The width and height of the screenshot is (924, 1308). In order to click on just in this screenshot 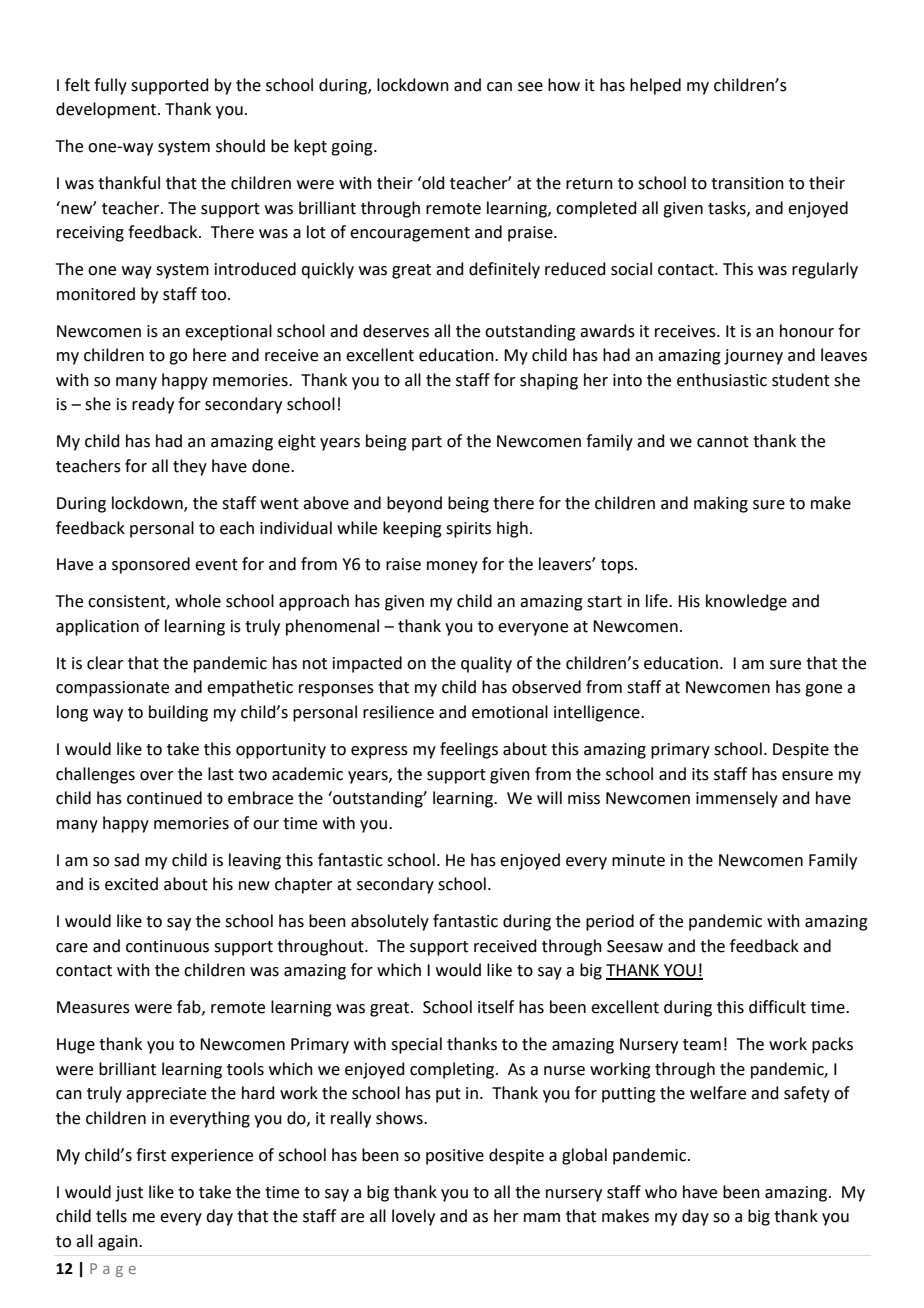, I will do `click(129, 1194)`.
